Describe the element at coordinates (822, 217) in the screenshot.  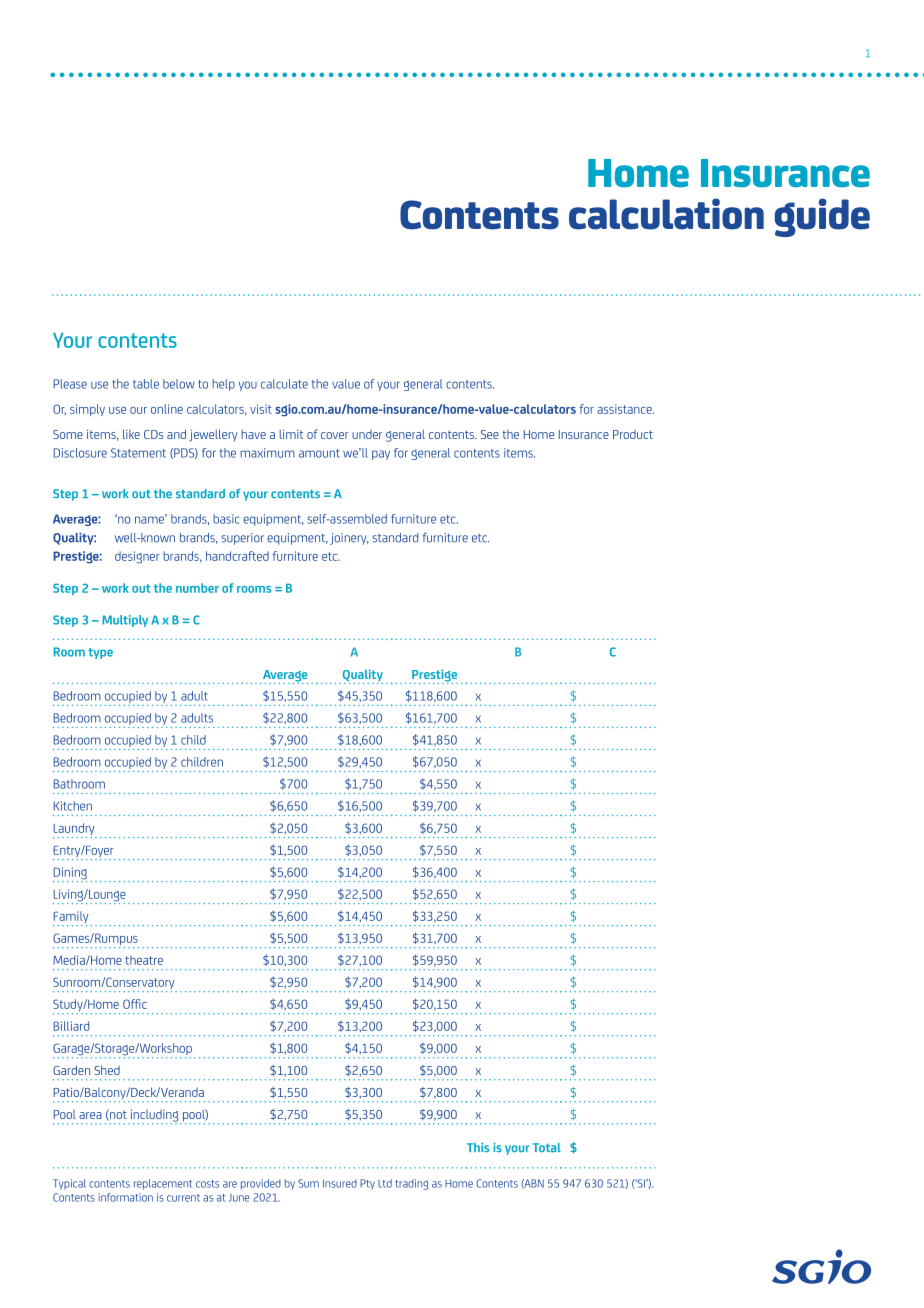
I see `guide` at that location.
